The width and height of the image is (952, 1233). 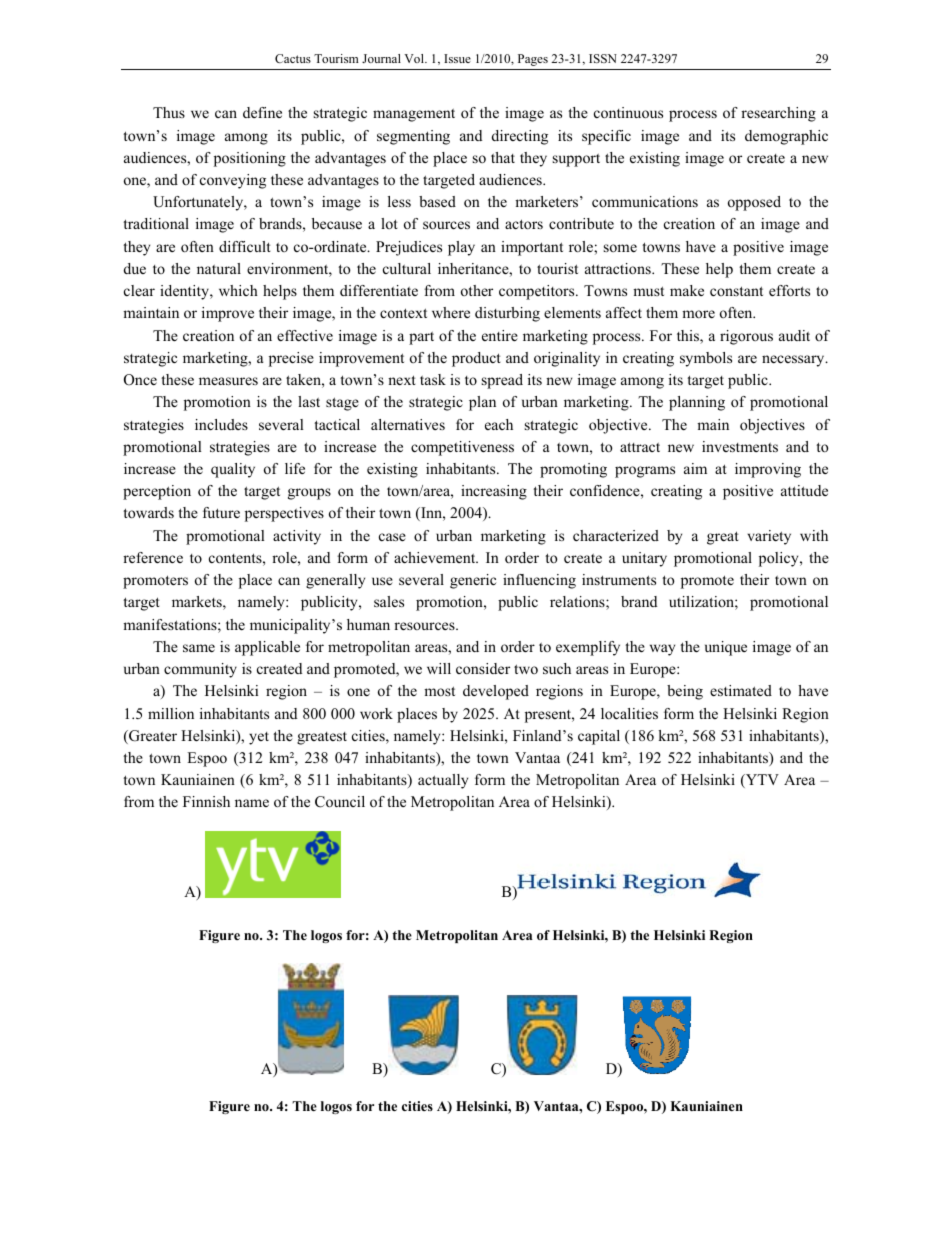 What do you see at coordinates (206, 801) in the image?
I see `Finnish` at bounding box center [206, 801].
